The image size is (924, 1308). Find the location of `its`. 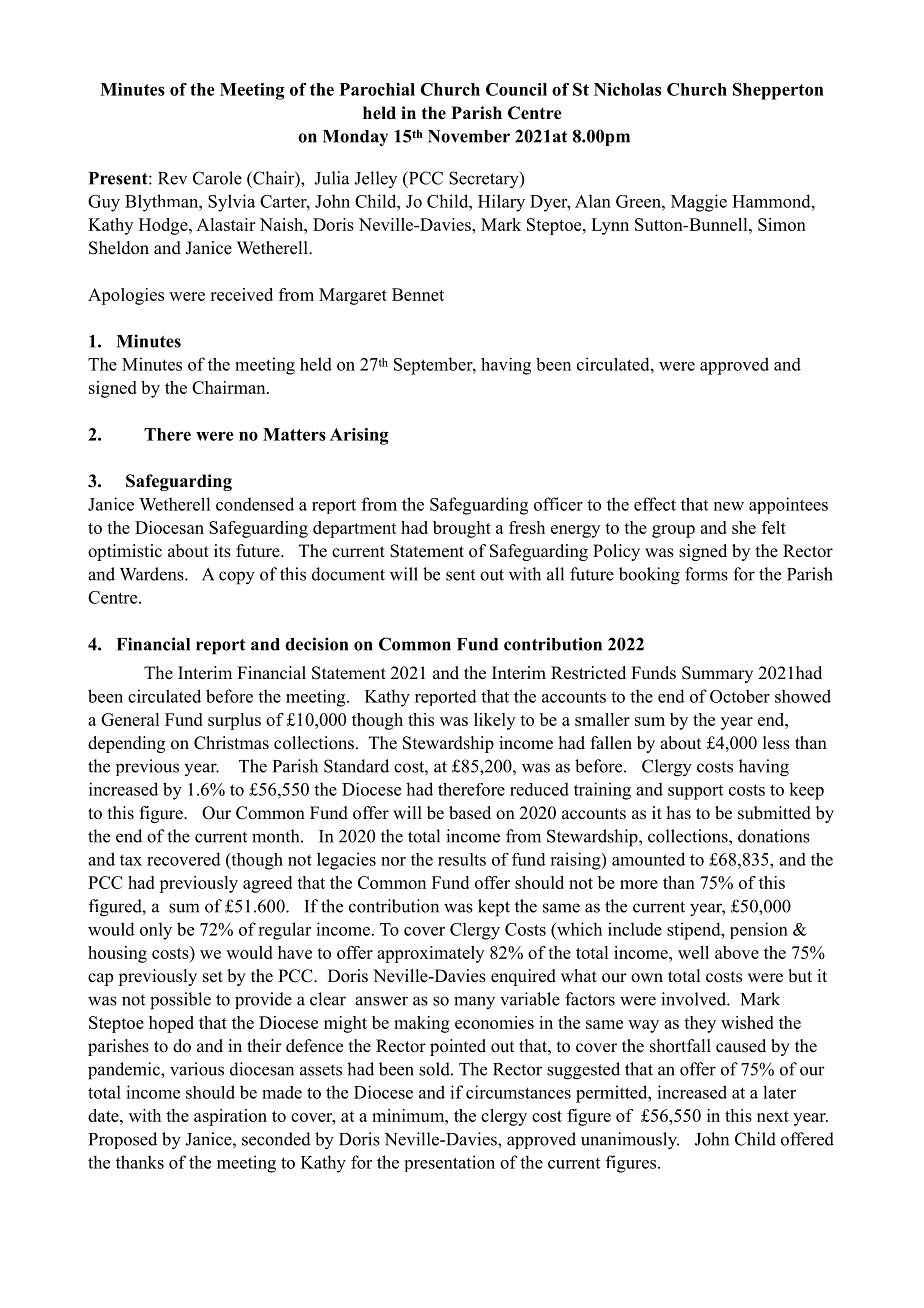

its is located at coordinates (222, 551).
